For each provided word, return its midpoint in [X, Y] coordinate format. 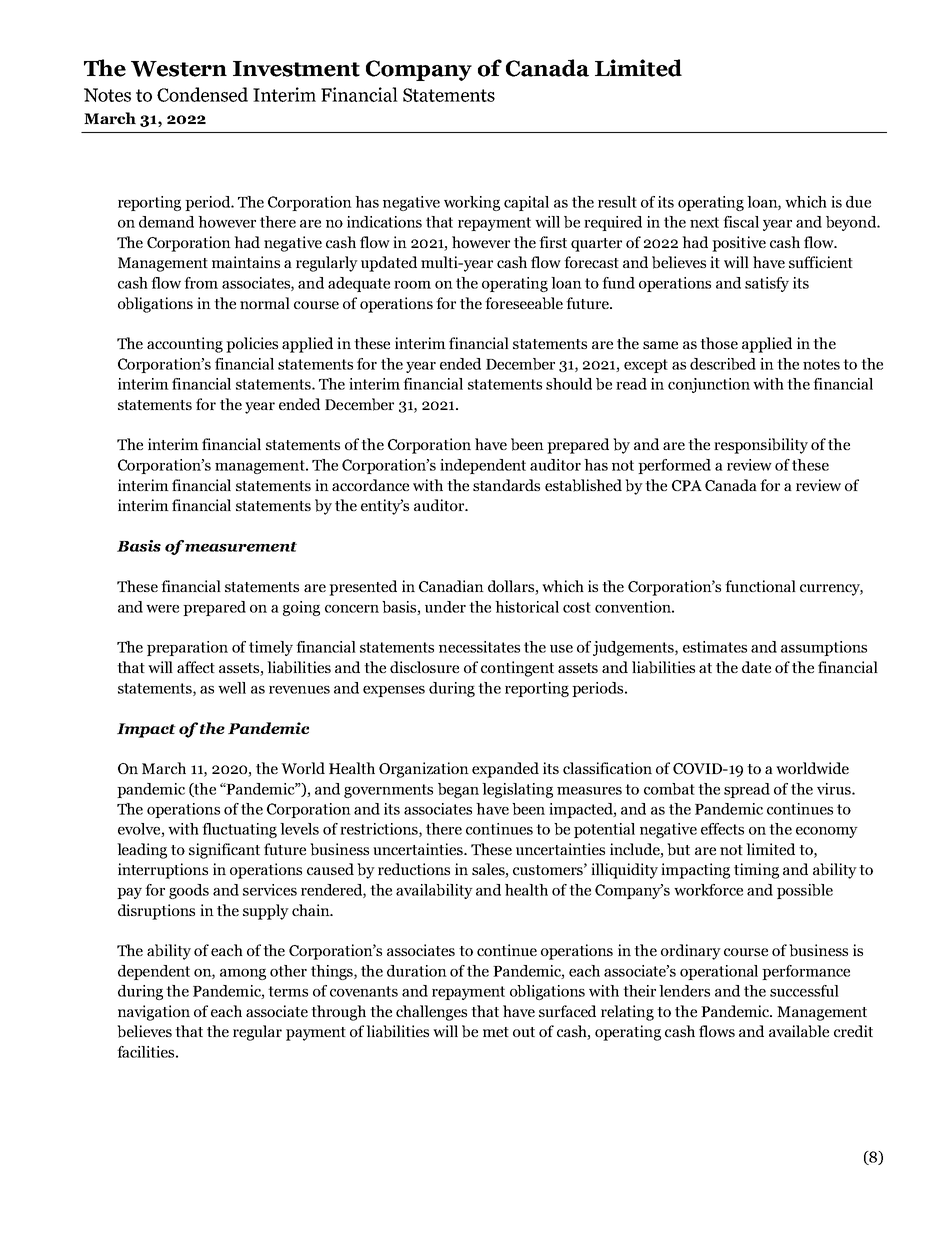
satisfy [767, 284]
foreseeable [524, 303]
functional [760, 586]
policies [252, 345]
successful [804, 991]
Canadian [451, 586]
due [858, 202]
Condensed [202, 94]
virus [835, 789]
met [496, 1032]
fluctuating [239, 830]
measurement [241, 547]
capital [526, 203]
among [243, 974]
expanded [505, 770]
